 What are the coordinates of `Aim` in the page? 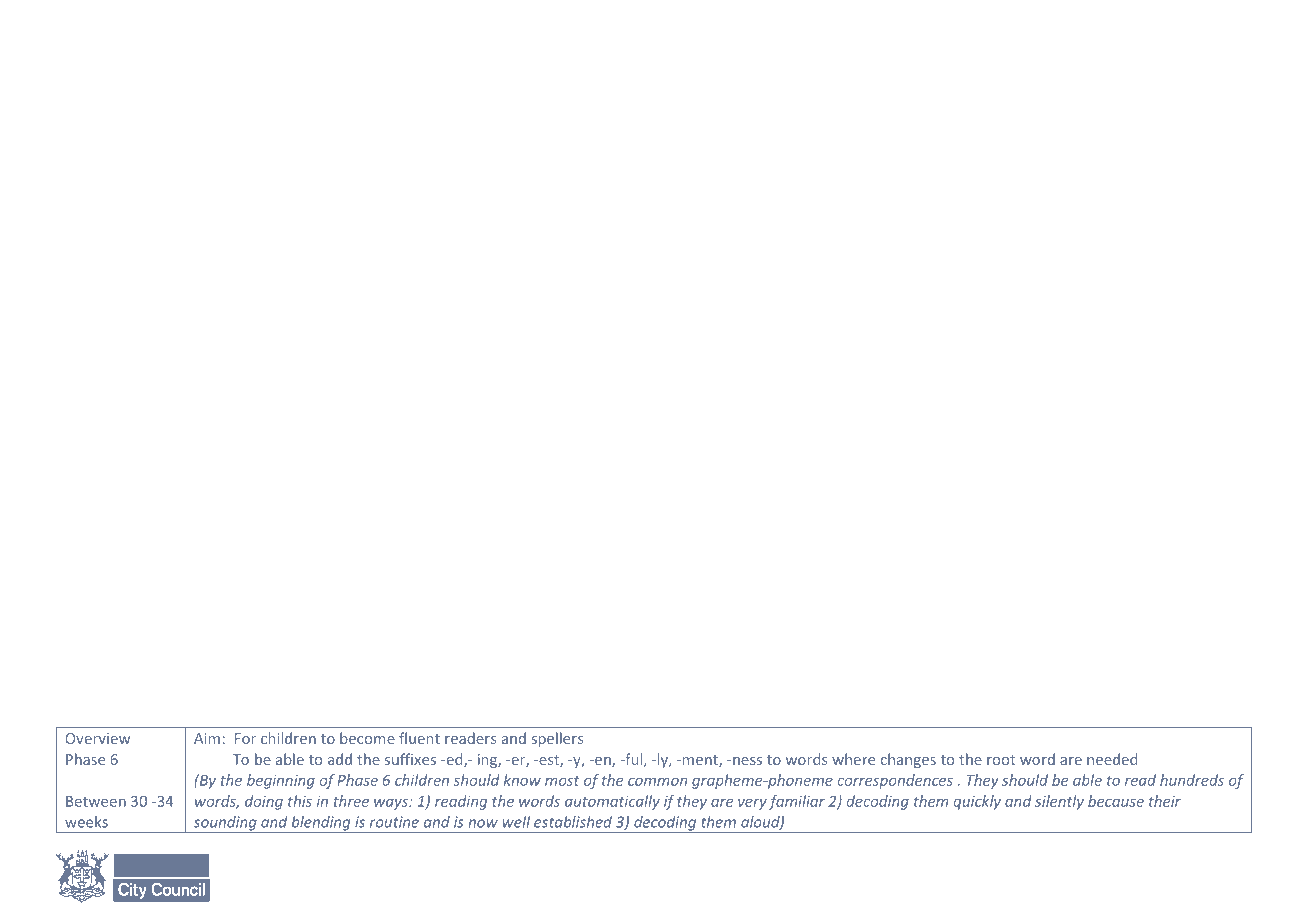 It's located at (207, 738).
